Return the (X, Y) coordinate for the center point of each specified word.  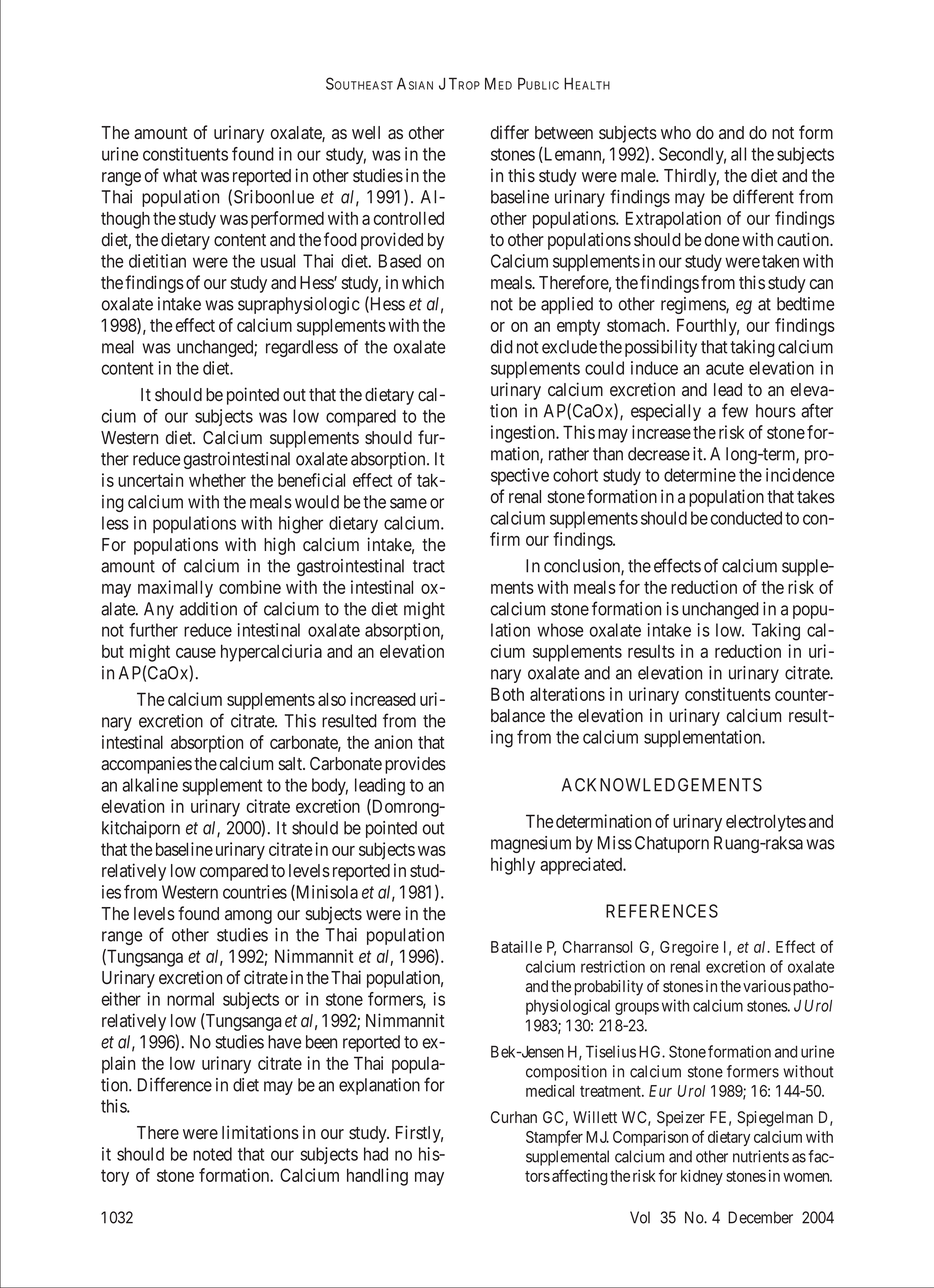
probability (609, 988)
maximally (175, 589)
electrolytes (766, 823)
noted (212, 1154)
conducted (746, 518)
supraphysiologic (299, 305)
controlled (409, 218)
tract (429, 566)
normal (190, 999)
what (180, 175)
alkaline (150, 785)
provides (415, 765)
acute (725, 368)
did (502, 347)
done (722, 239)
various (767, 986)
